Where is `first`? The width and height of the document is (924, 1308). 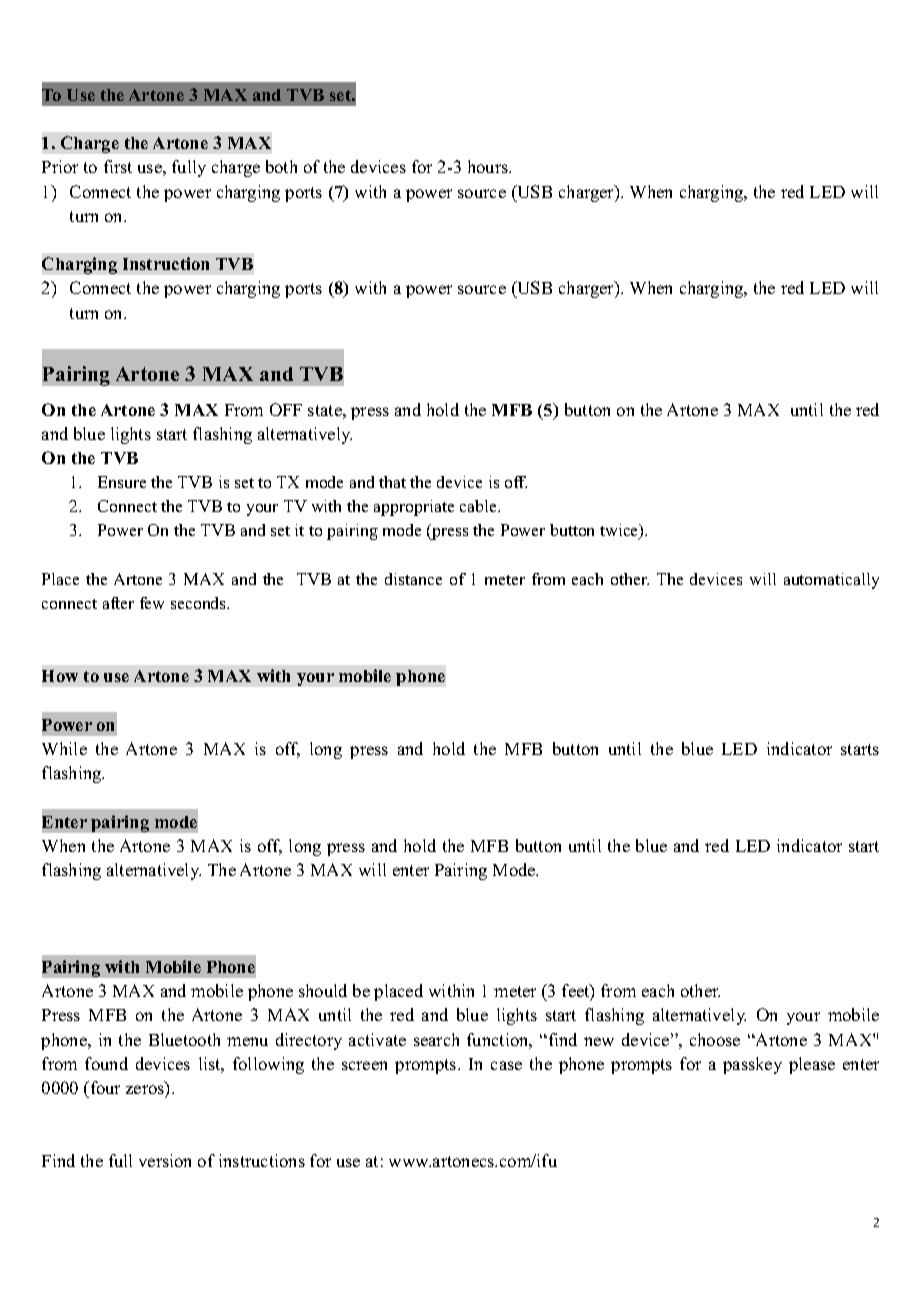
first is located at coordinates (118, 166).
